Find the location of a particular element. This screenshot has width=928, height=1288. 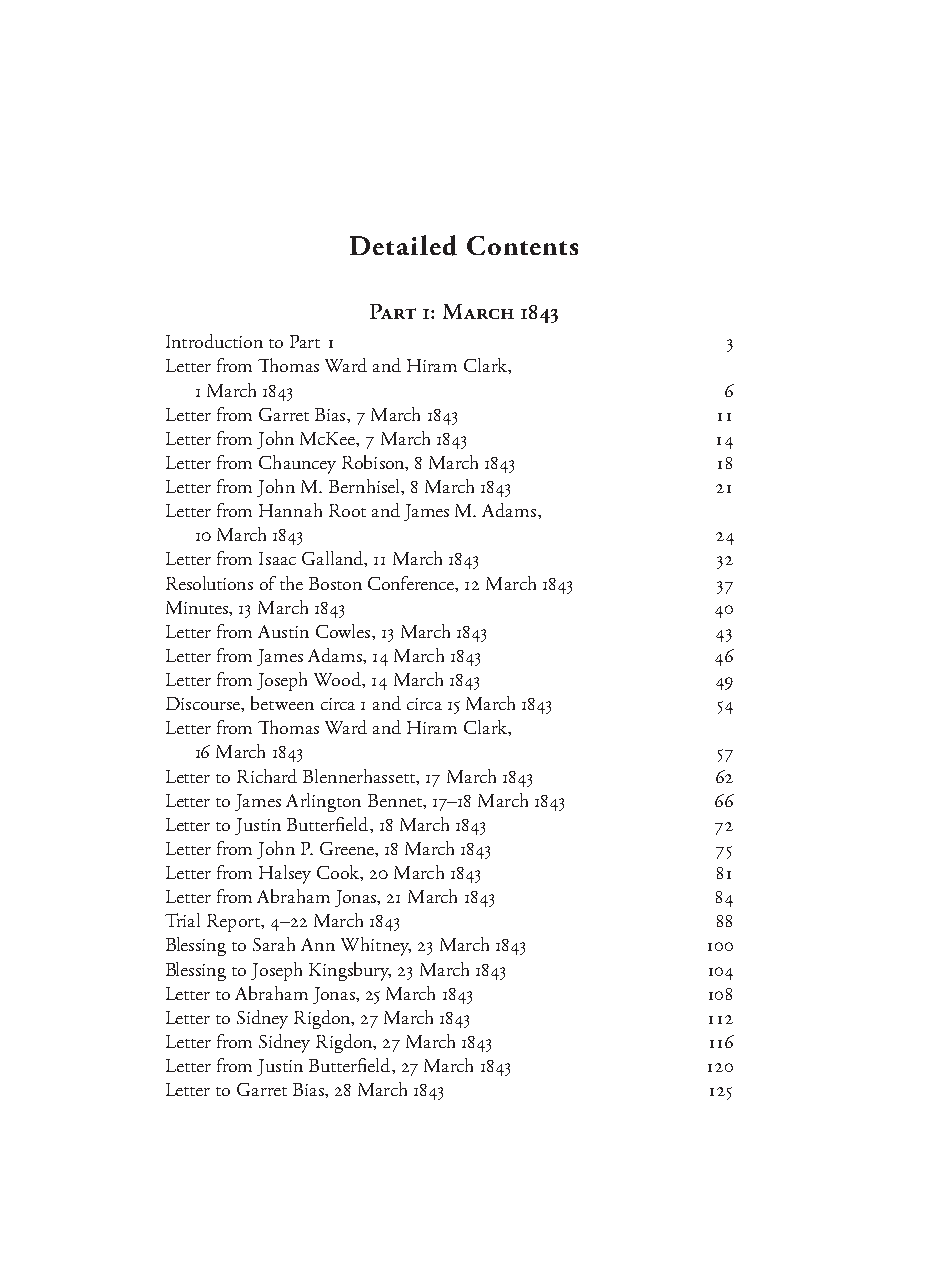

Austin is located at coordinates (283, 631).
